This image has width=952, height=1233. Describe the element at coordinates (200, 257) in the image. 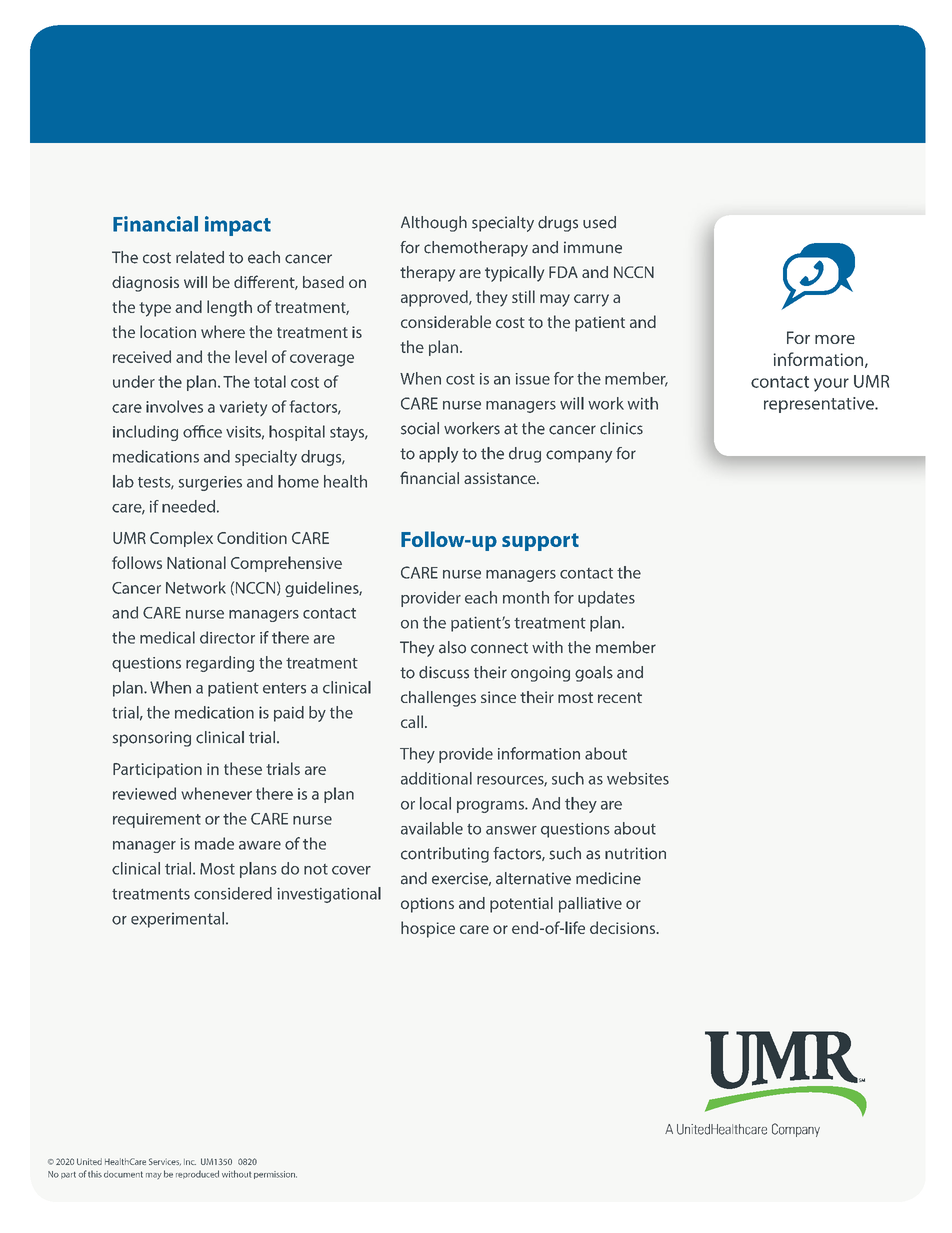

I see `related` at that location.
